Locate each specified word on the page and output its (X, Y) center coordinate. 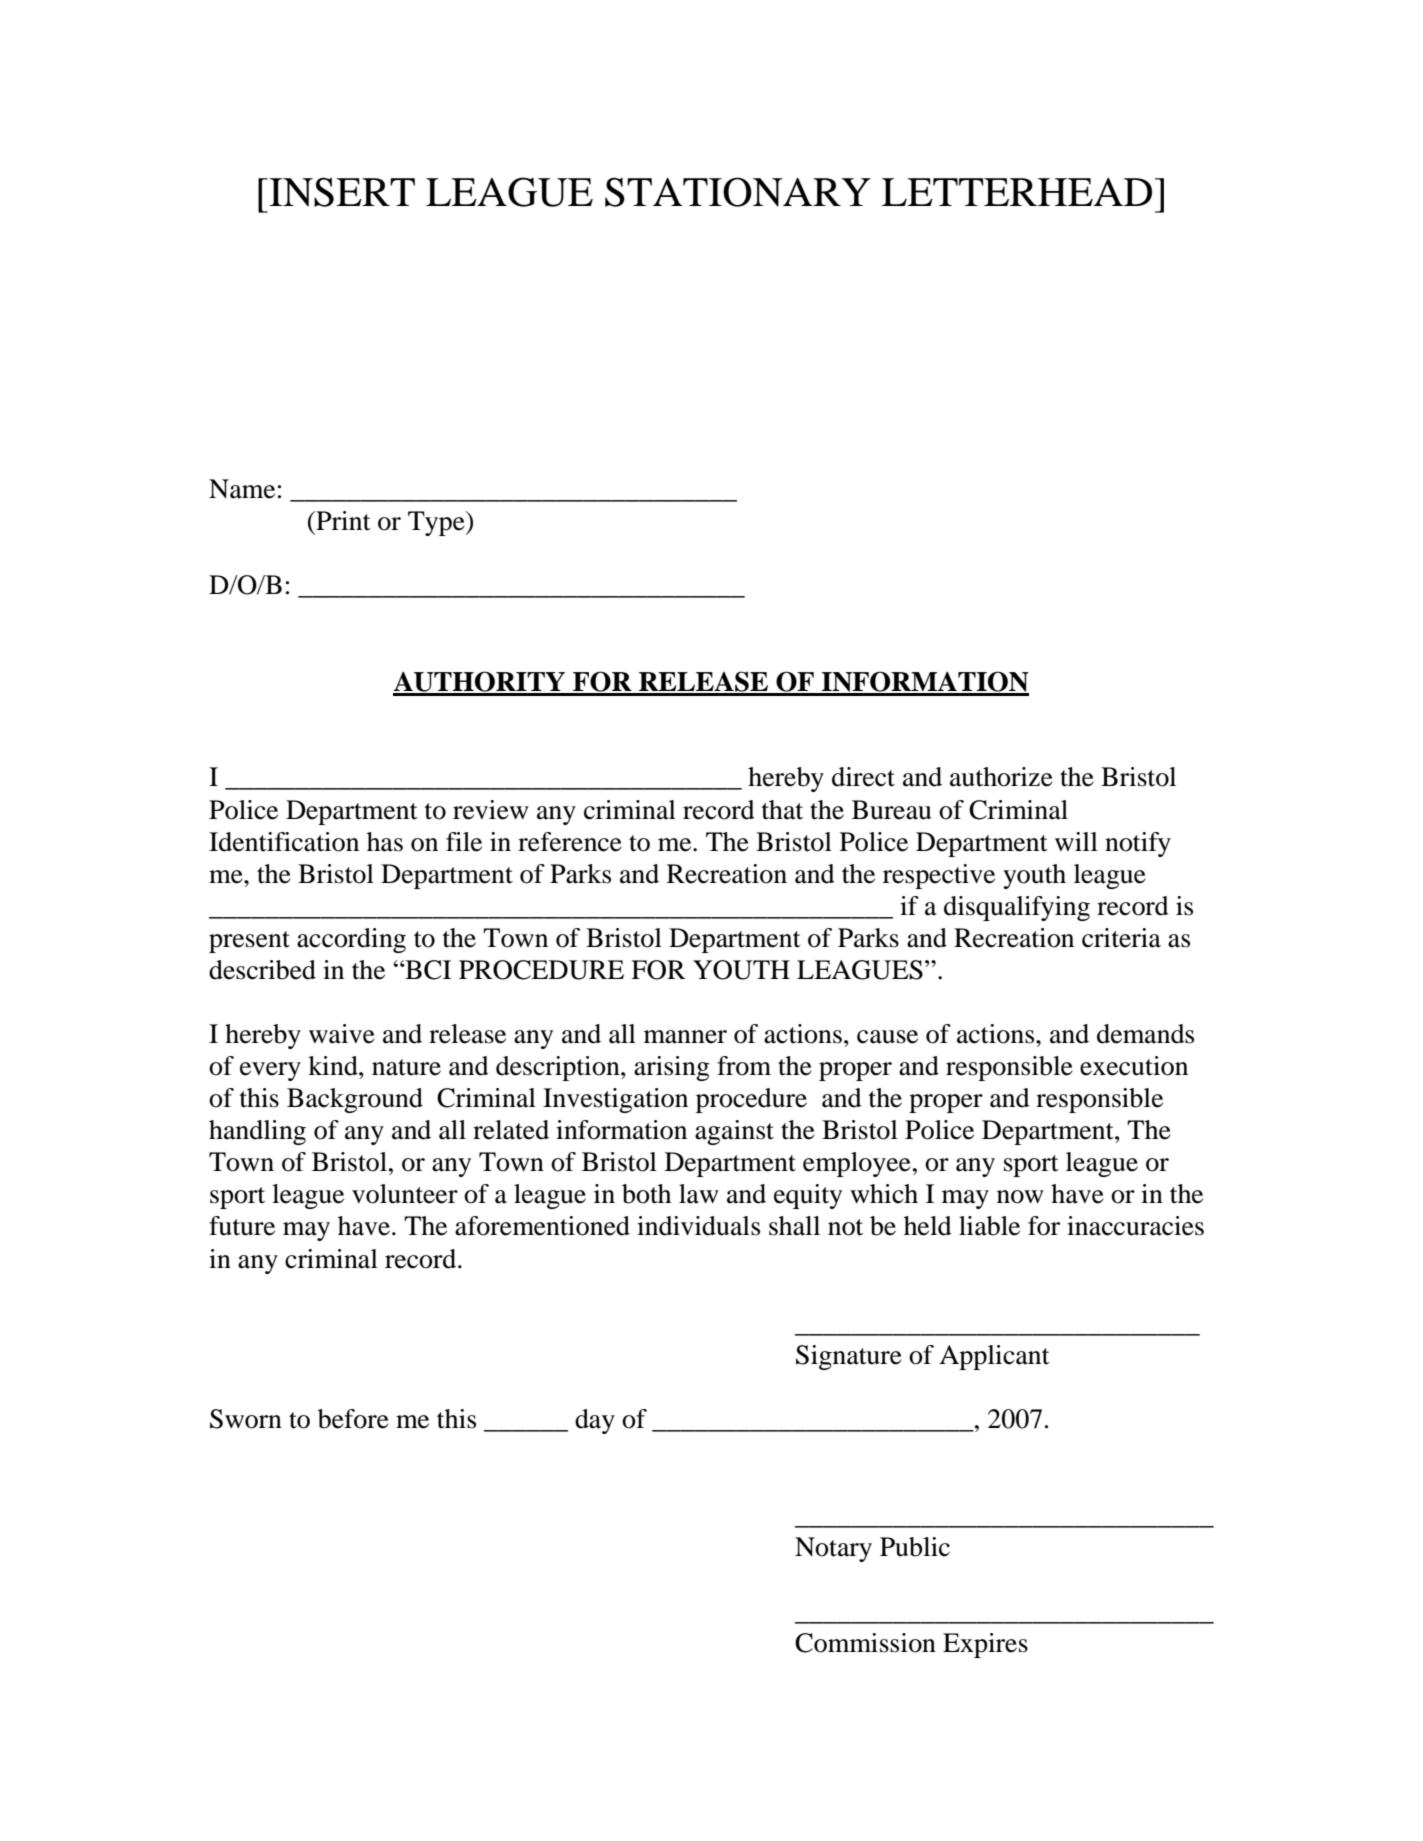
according (351, 940)
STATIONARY (738, 192)
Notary (833, 1549)
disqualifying (1017, 908)
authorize (1001, 777)
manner (685, 1037)
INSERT (341, 192)
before (353, 1419)
